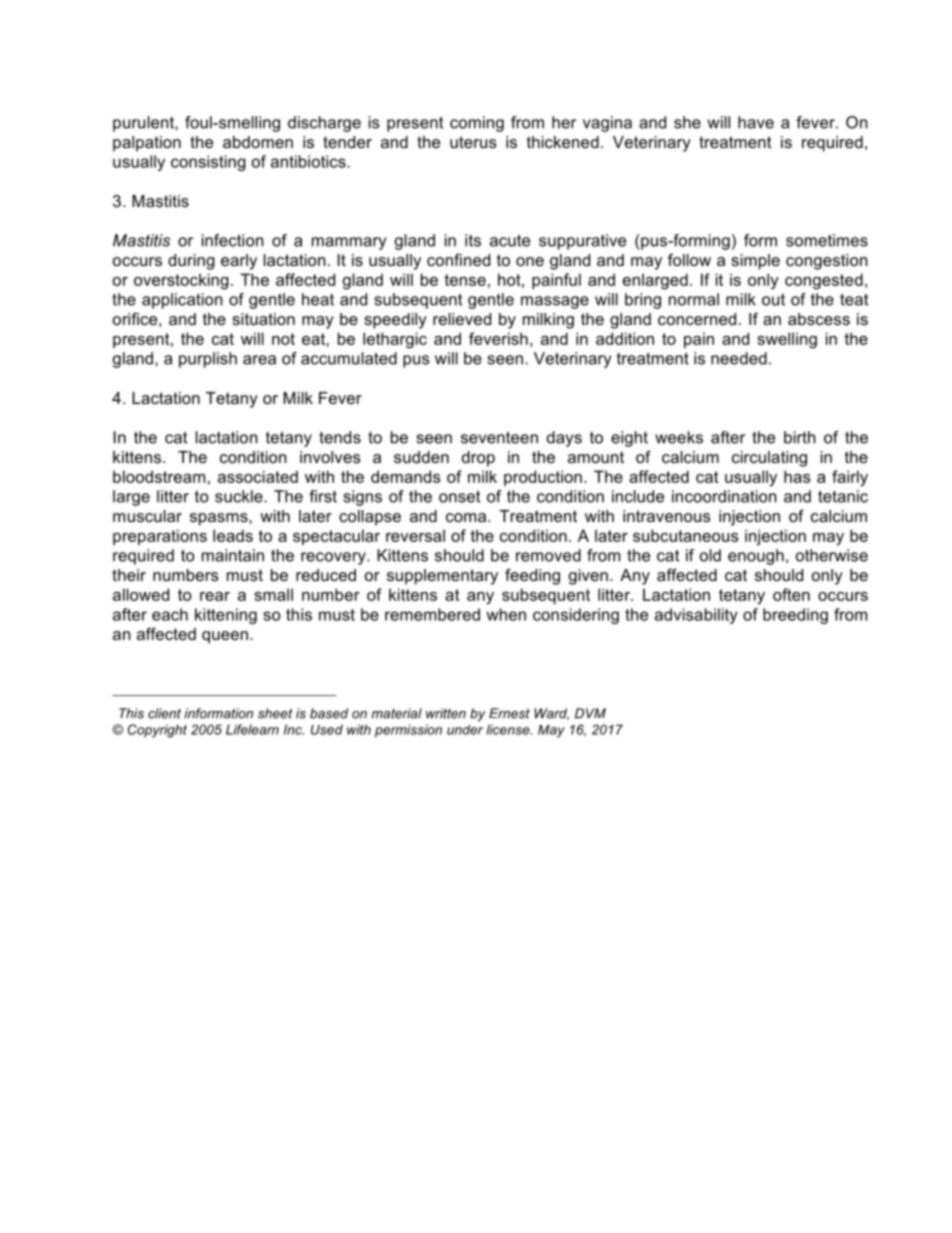 The image size is (952, 1233). I want to click on often, so click(791, 594).
